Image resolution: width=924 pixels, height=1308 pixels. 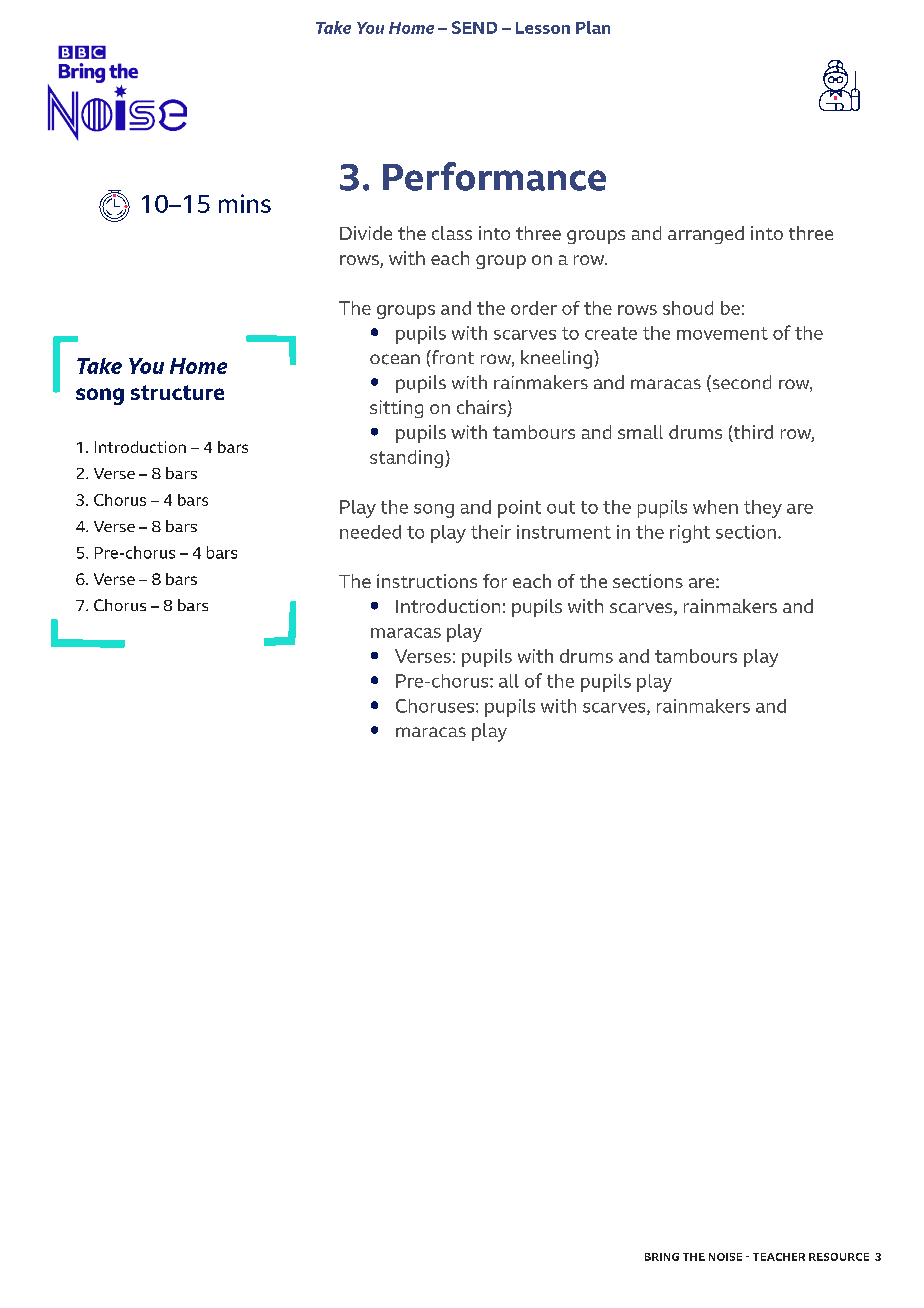 What do you see at coordinates (245, 203) in the screenshot?
I see `mins` at bounding box center [245, 203].
